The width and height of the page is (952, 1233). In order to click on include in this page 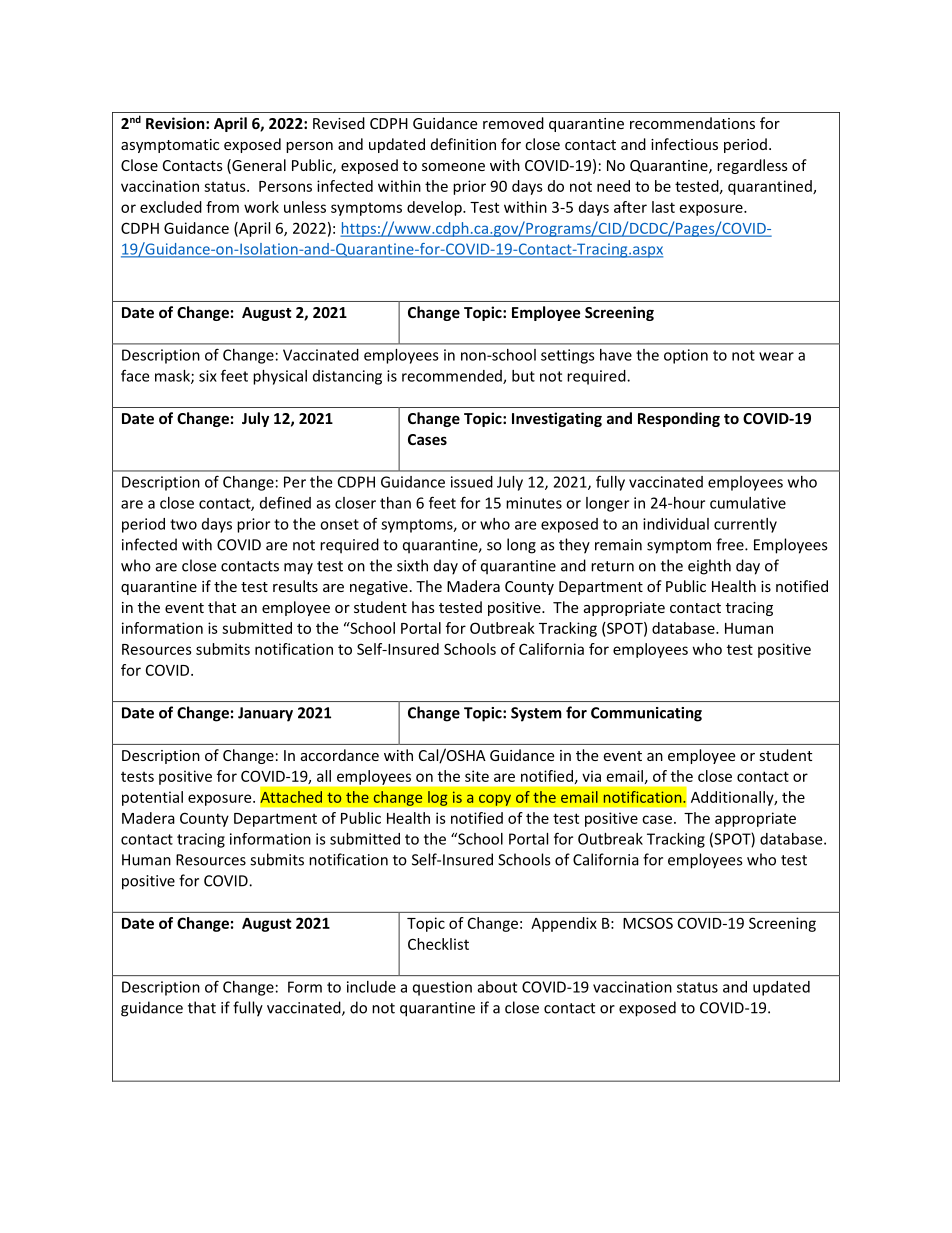, I will do `click(371, 987)`.
